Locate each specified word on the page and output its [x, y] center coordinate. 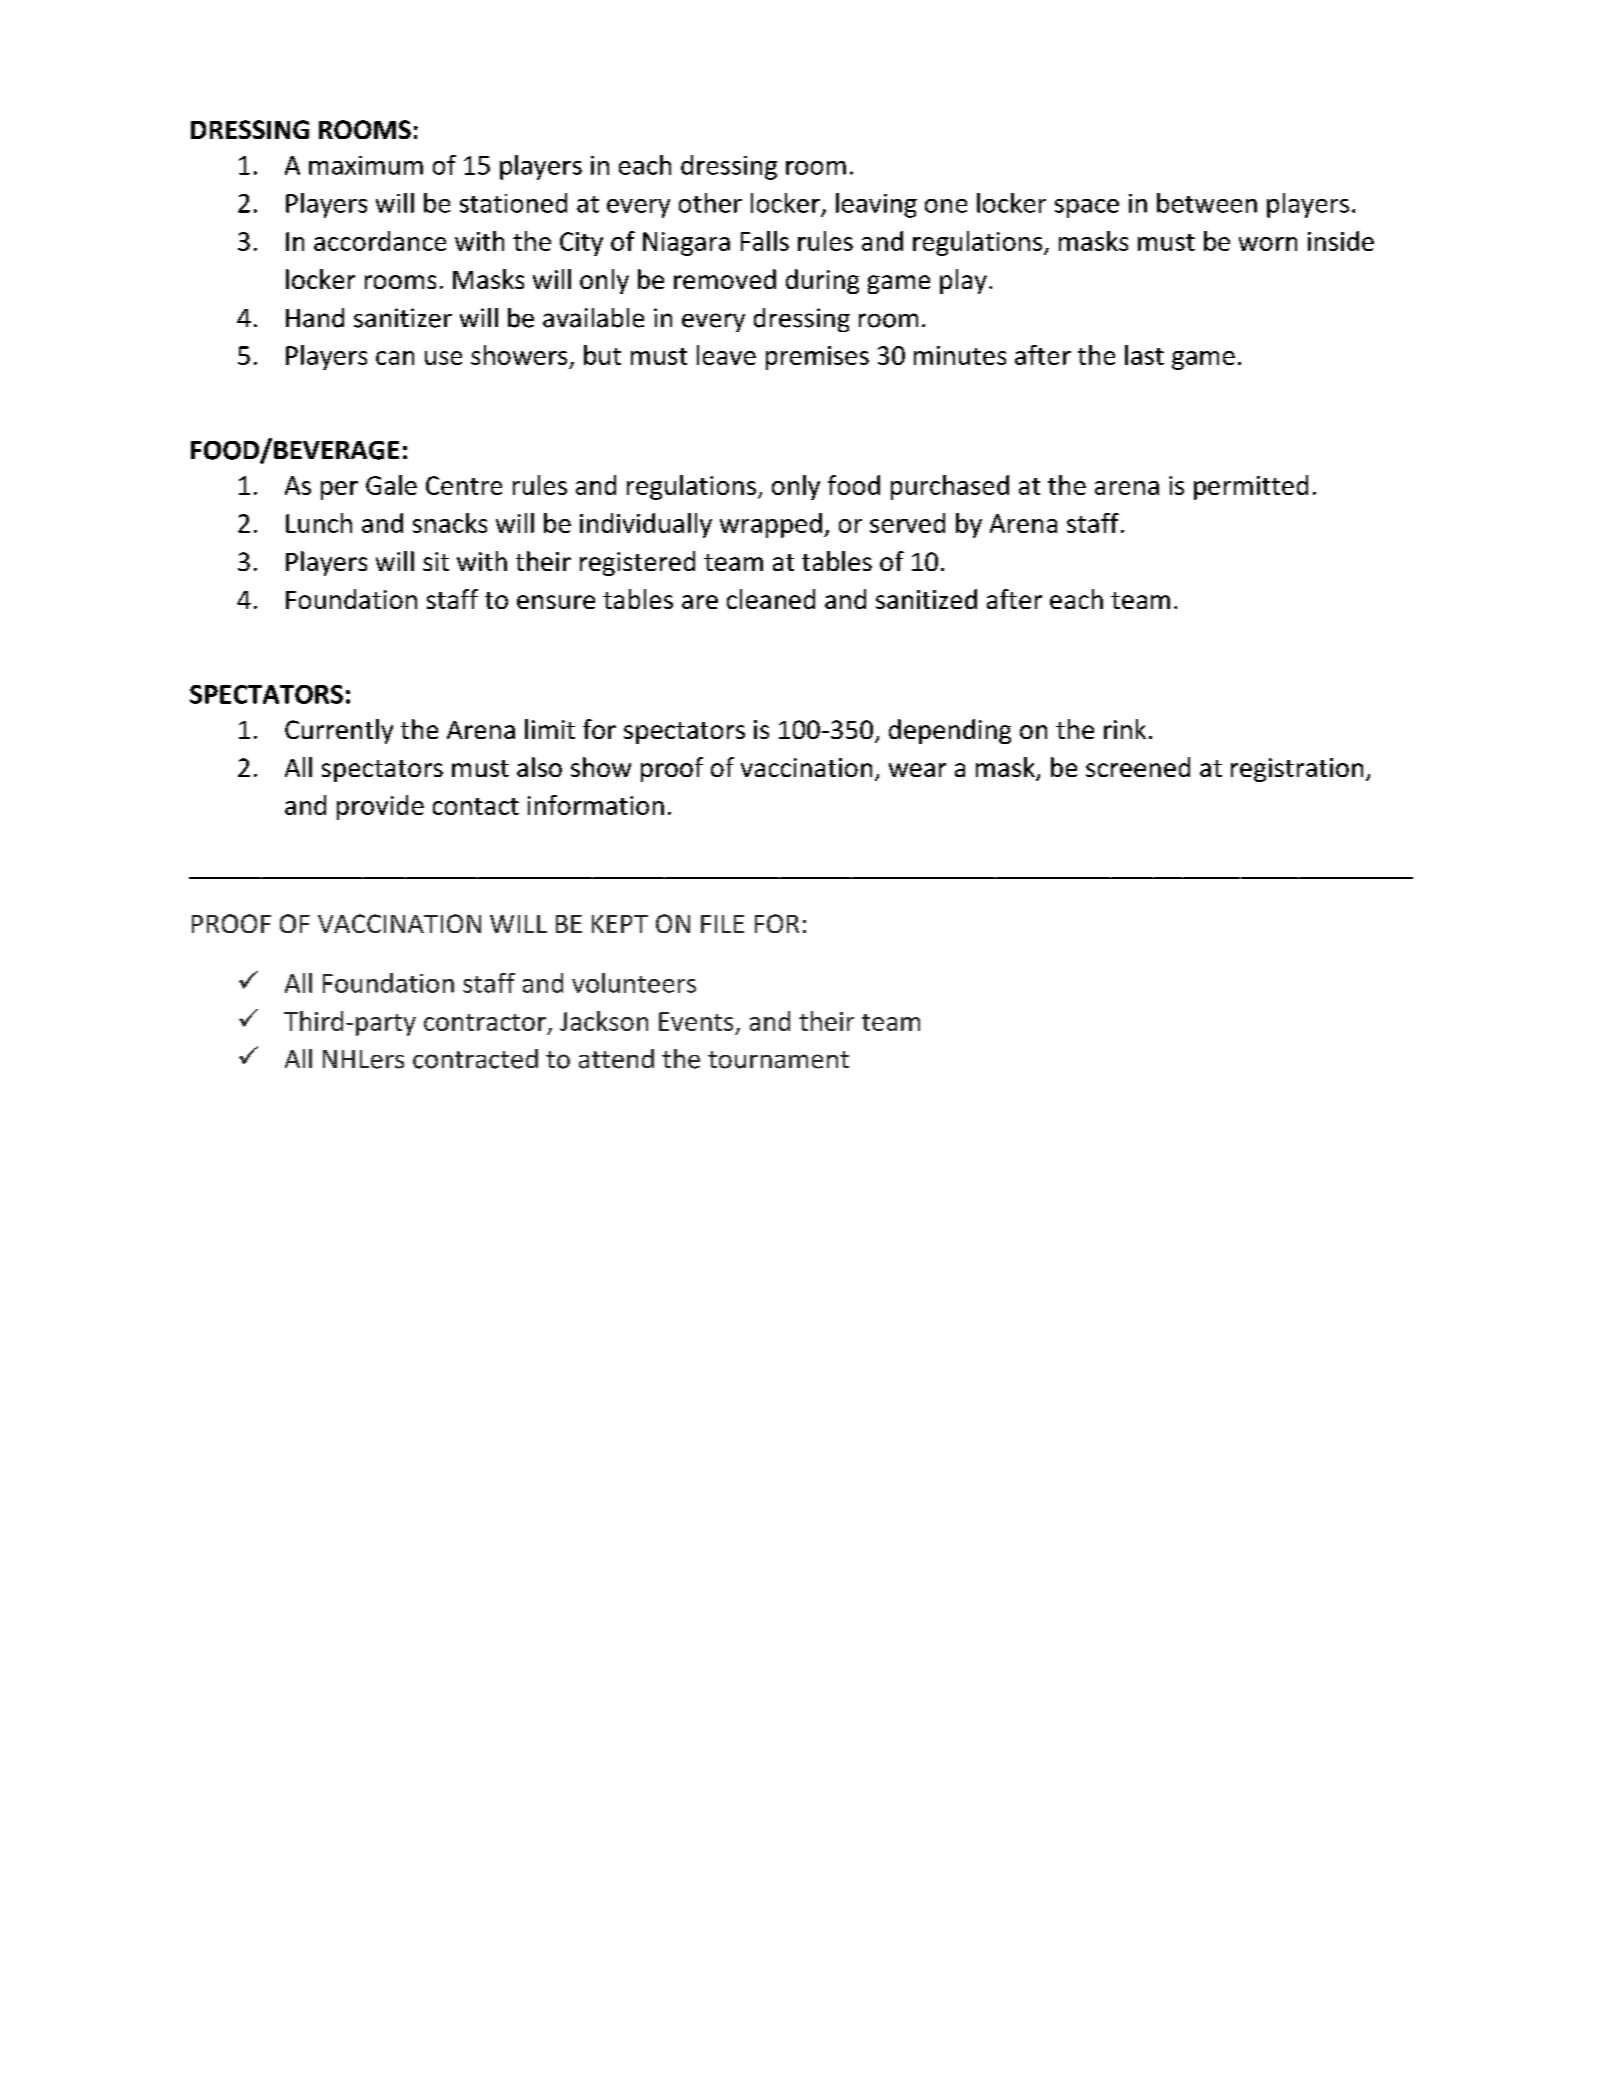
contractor [485, 1022]
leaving [876, 205]
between [1207, 203]
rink [1125, 729]
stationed [513, 203]
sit [436, 561]
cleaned [771, 599]
